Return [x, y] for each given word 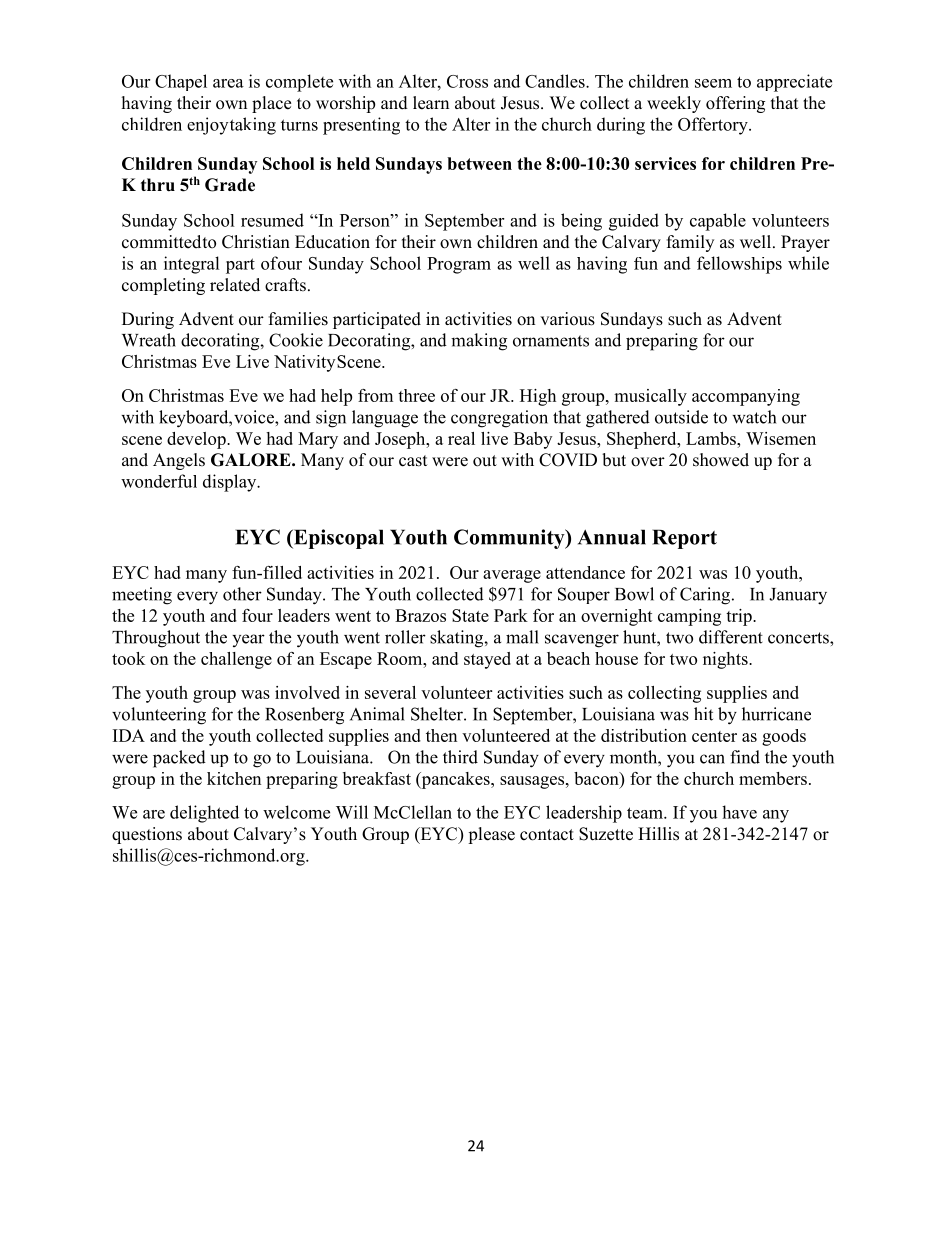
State [470, 615]
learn [431, 103]
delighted [204, 814]
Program [459, 265]
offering [735, 104]
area [228, 83]
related [235, 285]
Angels [179, 461]
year [248, 640]
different [731, 637]
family [690, 243]
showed [721, 460]
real [461, 438]
